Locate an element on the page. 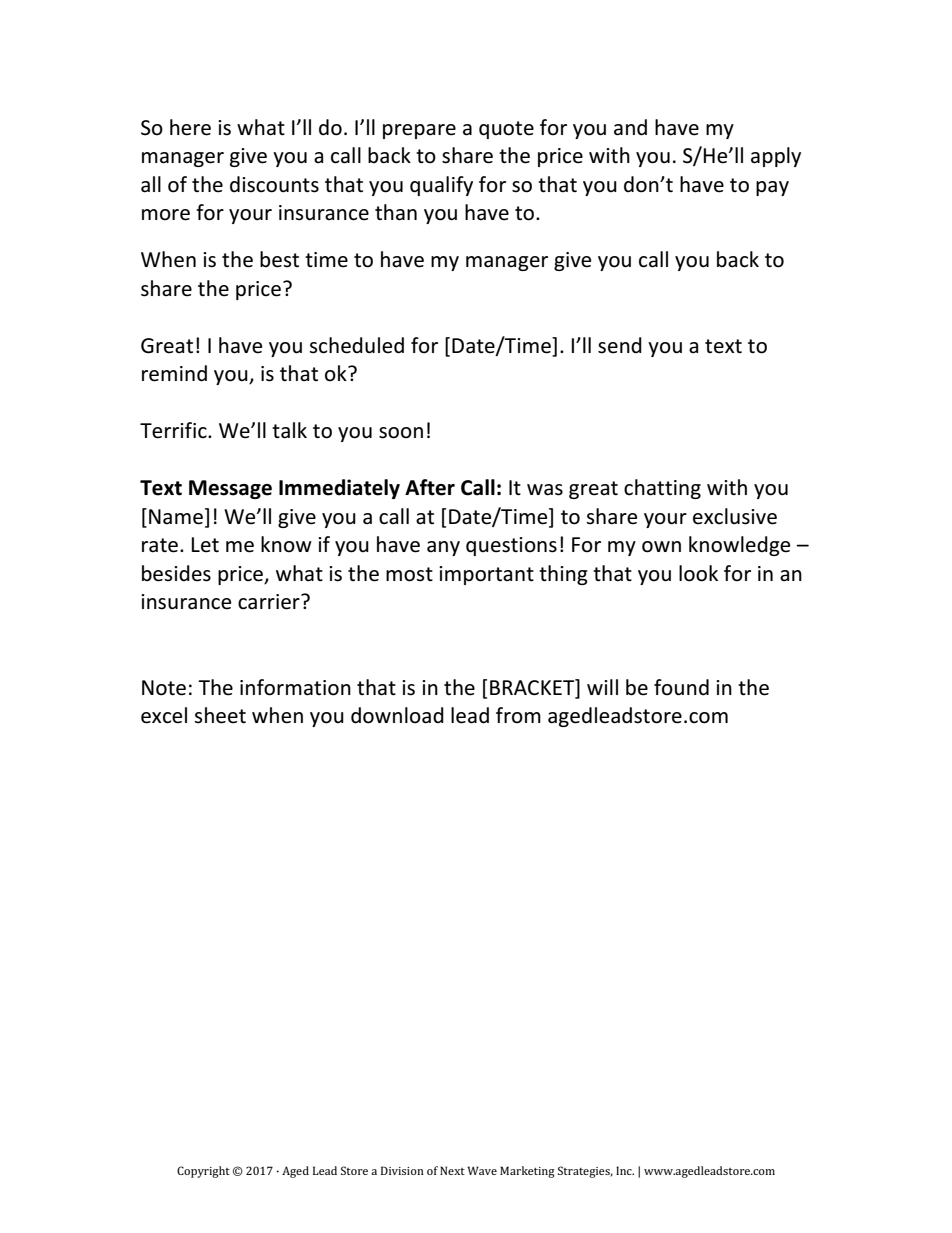 The height and width of the document is (1233, 952). discounts is located at coordinates (274, 184).
